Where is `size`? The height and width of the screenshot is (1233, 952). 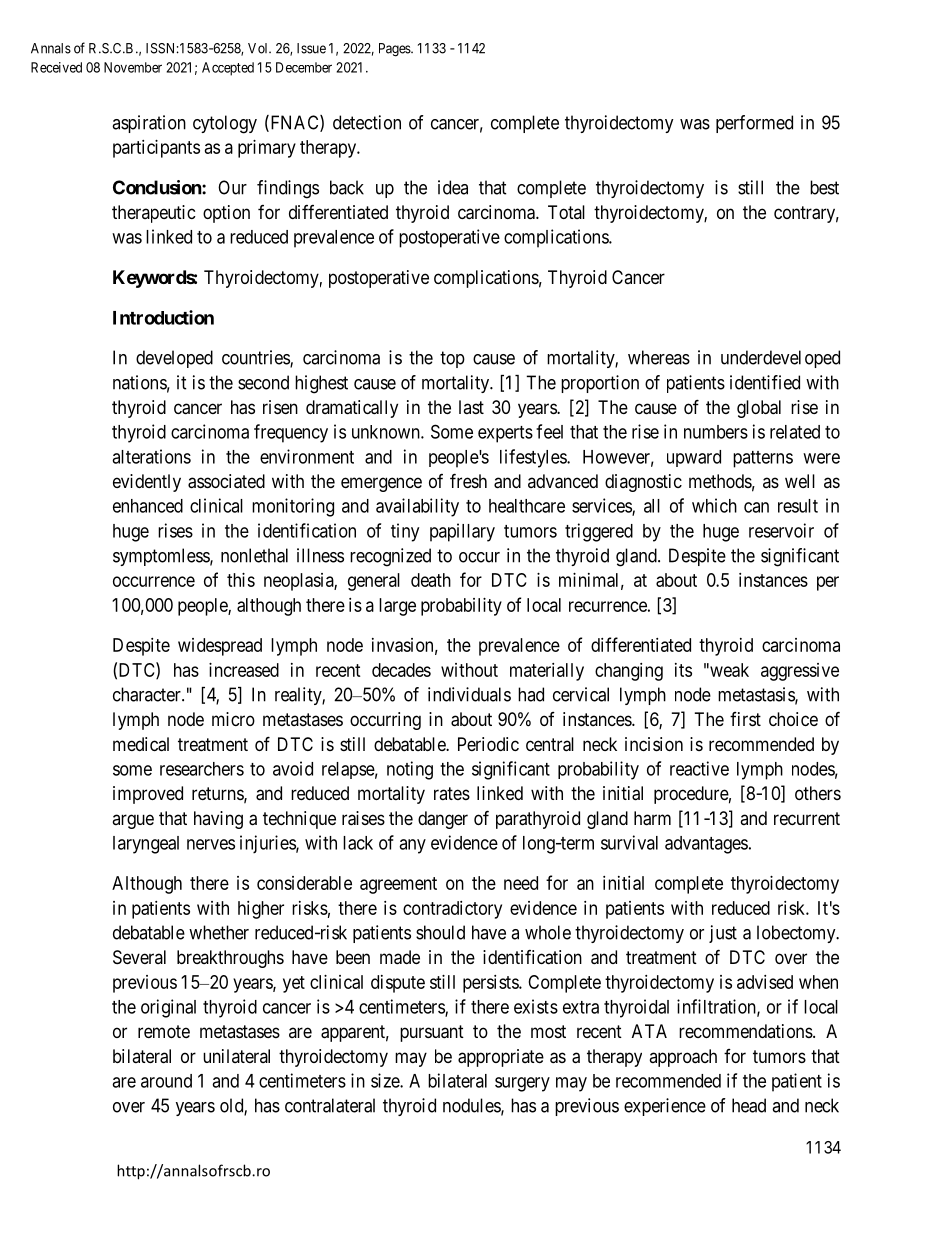 size is located at coordinates (386, 1080).
